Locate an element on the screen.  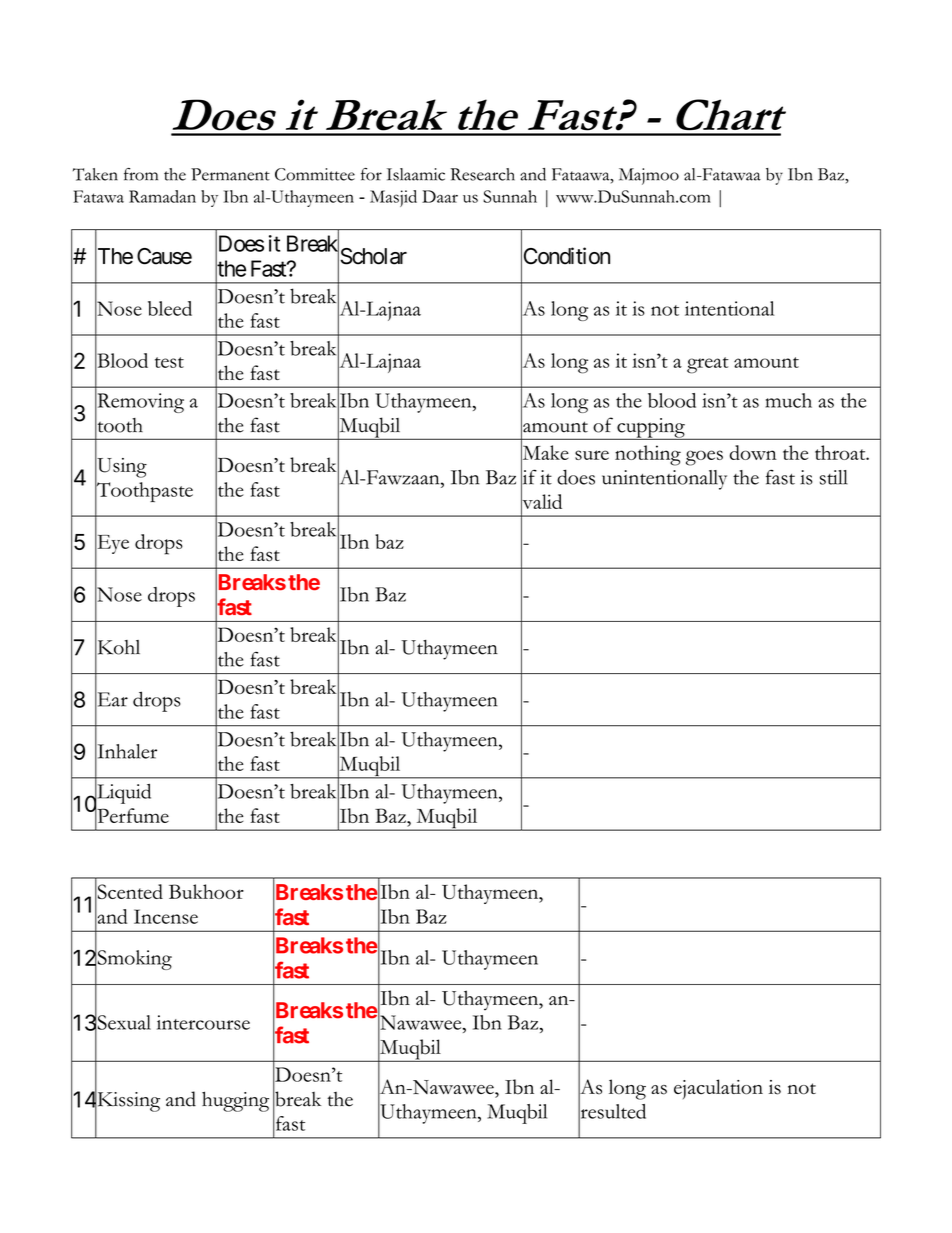
Daar is located at coordinates (440, 196).
